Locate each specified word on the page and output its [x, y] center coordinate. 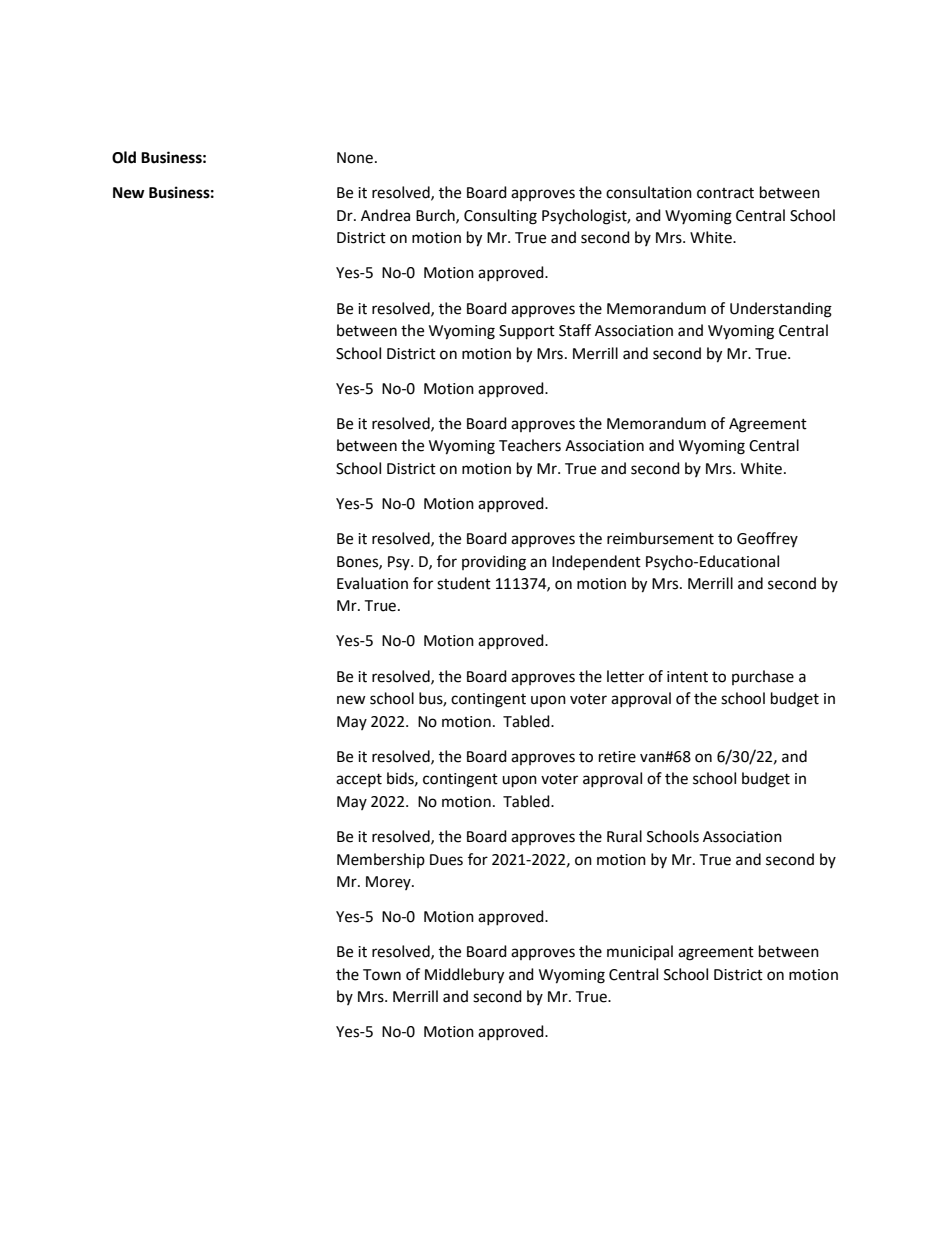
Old [124, 157]
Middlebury [464, 976]
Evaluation [372, 583]
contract [725, 193]
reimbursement [660, 538]
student [464, 583]
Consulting [500, 217]
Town [382, 975]
